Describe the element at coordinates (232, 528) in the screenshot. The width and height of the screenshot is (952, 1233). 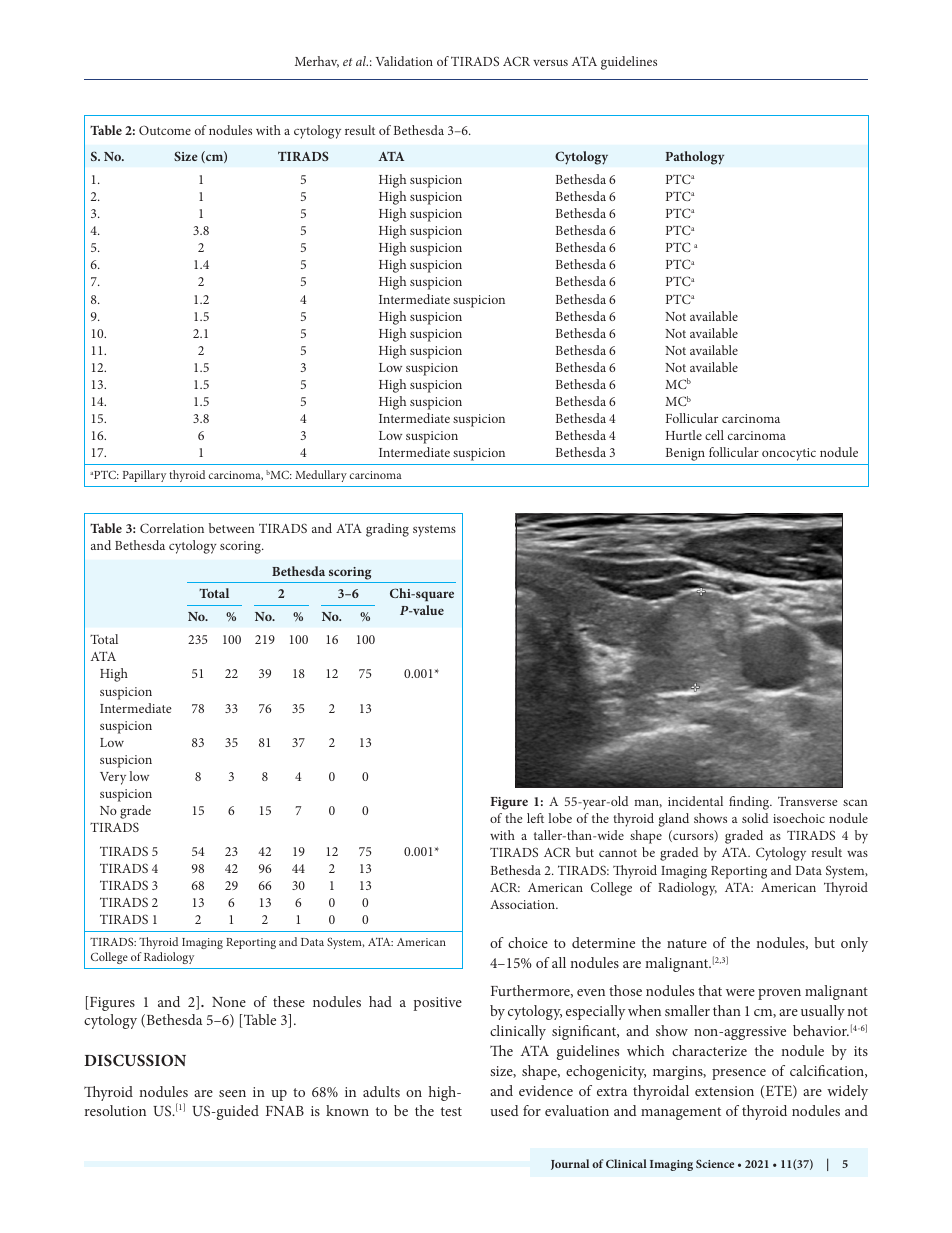
I see `between` at that location.
